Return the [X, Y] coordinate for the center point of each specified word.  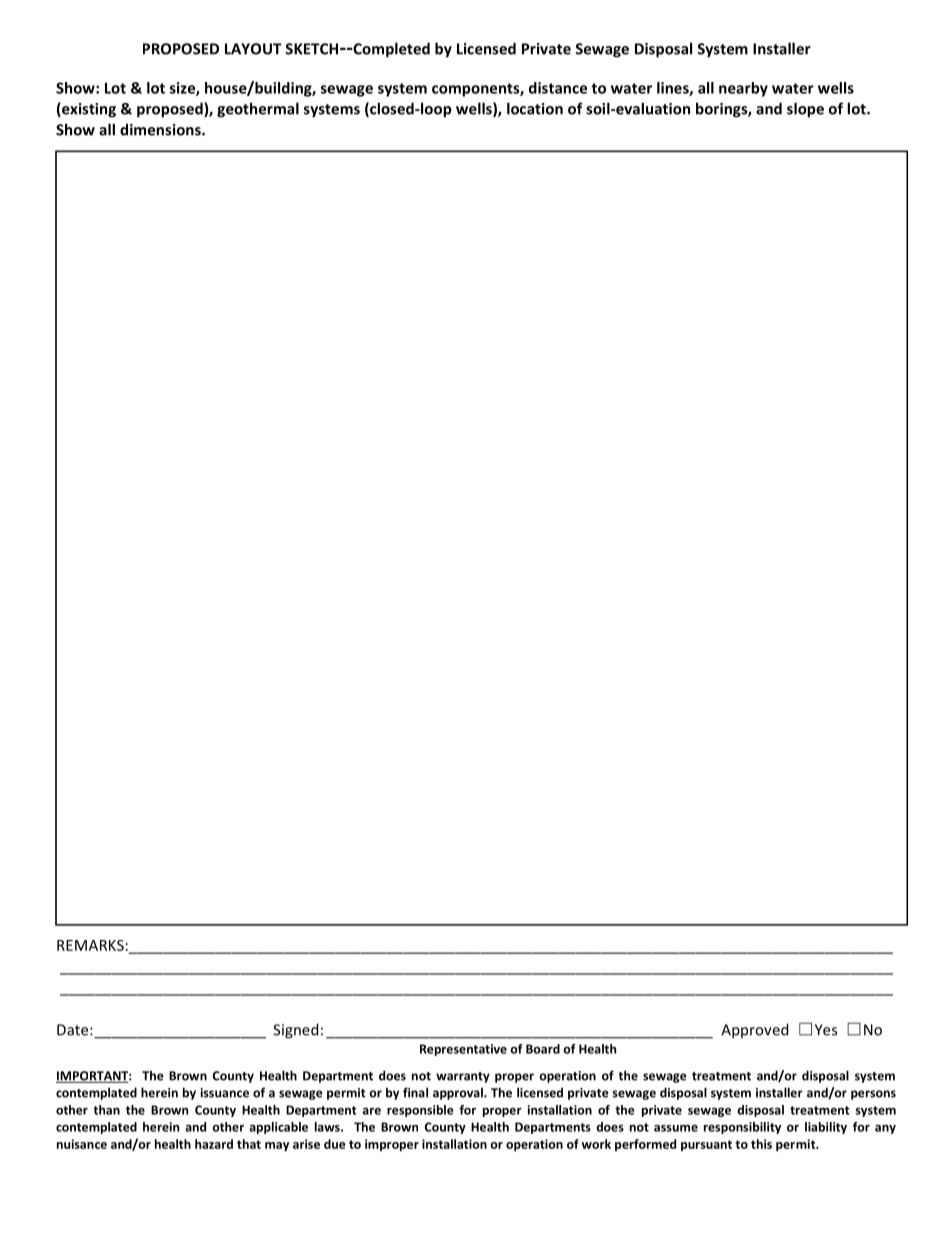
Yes [826, 1030]
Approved [754, 1031]
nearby [743, 89]
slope [805, 110]
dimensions [161, 129]
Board [543, 1049]
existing [88, 110]
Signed [295, 1031]
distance [558, 88]
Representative [463, 1050]
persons [873, 1095]
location [535, 108]
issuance [225, 1093]
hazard [214, 1144]
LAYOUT [253, 49]
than [107, 1110]
